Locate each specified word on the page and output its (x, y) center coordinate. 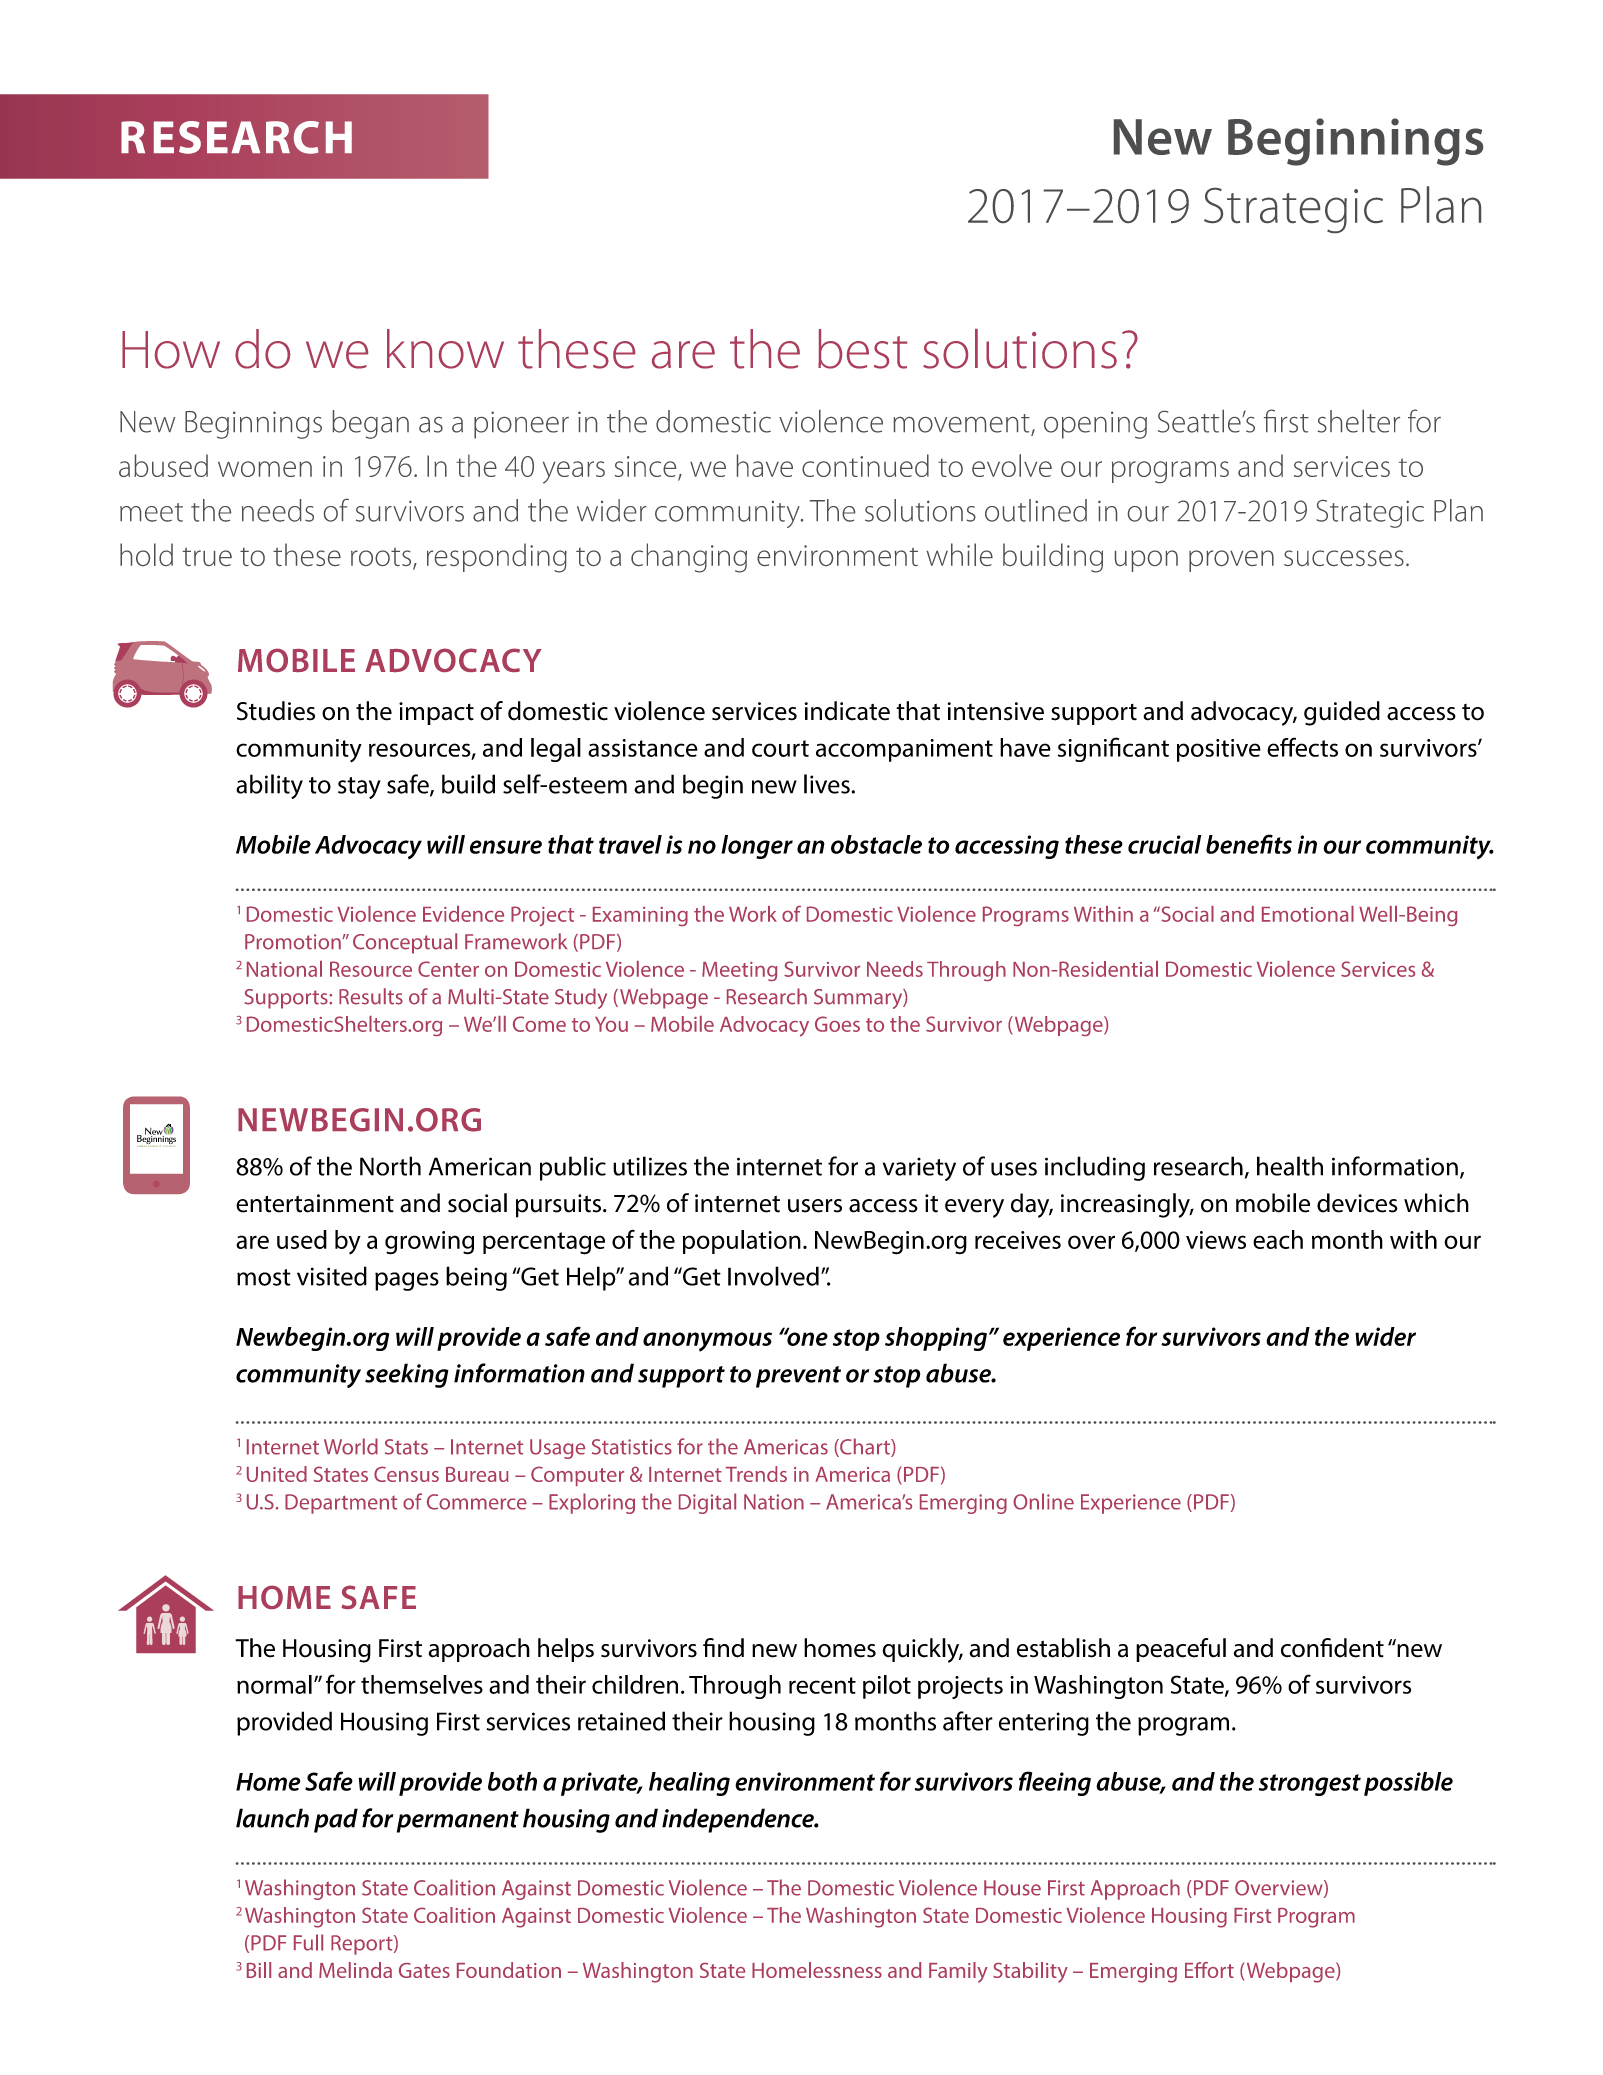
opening (1095, 425)
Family (958, 1972)
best (862, 349)
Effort (1209, 1970)
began (371, 424)
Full (308, 1942)
